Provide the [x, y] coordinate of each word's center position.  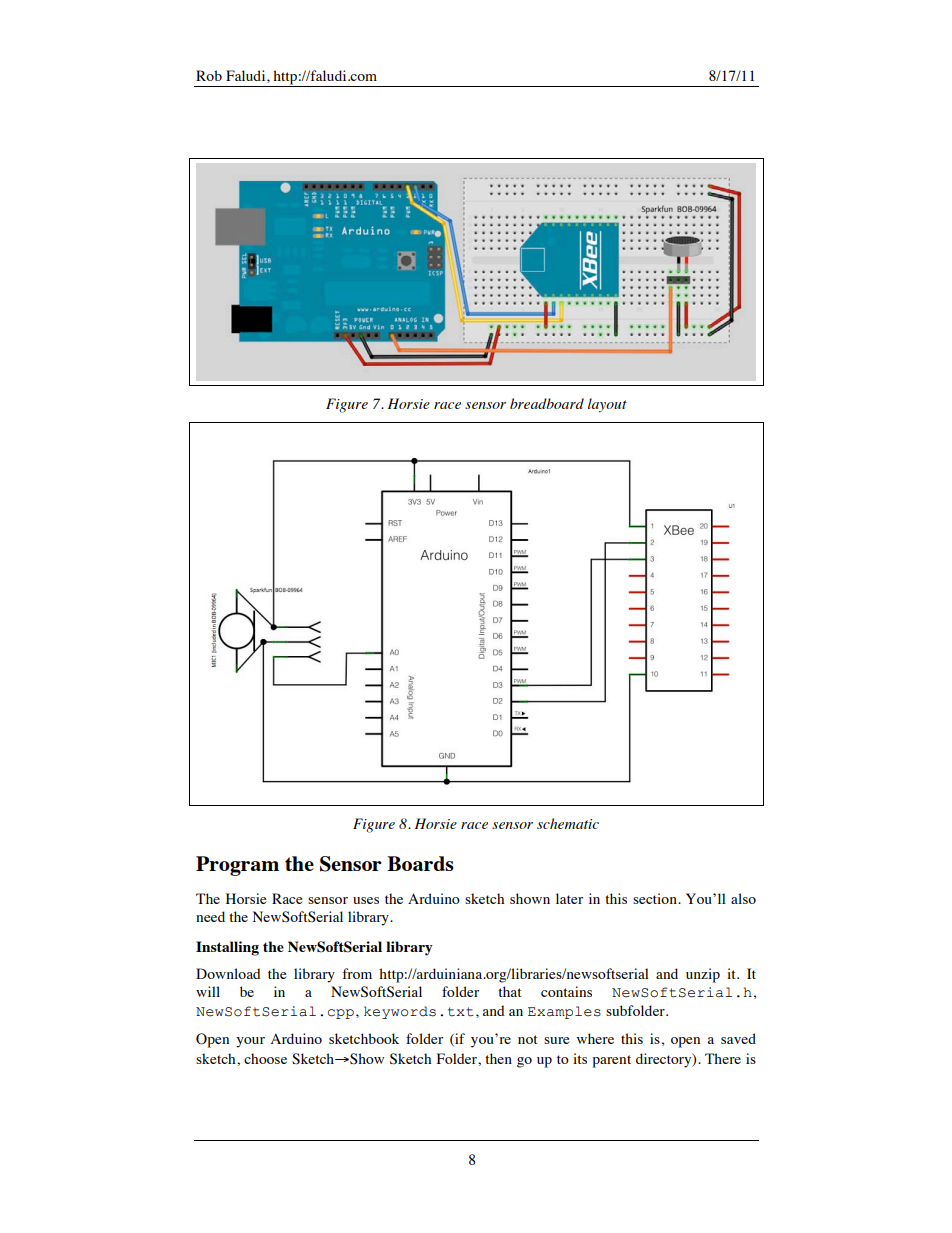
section [656, 898]
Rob [209, 75]
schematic [568, 823]
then [498, 1058]
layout [607, 405]
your [250, 1042]
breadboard [547, 403]
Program [237, 866]
